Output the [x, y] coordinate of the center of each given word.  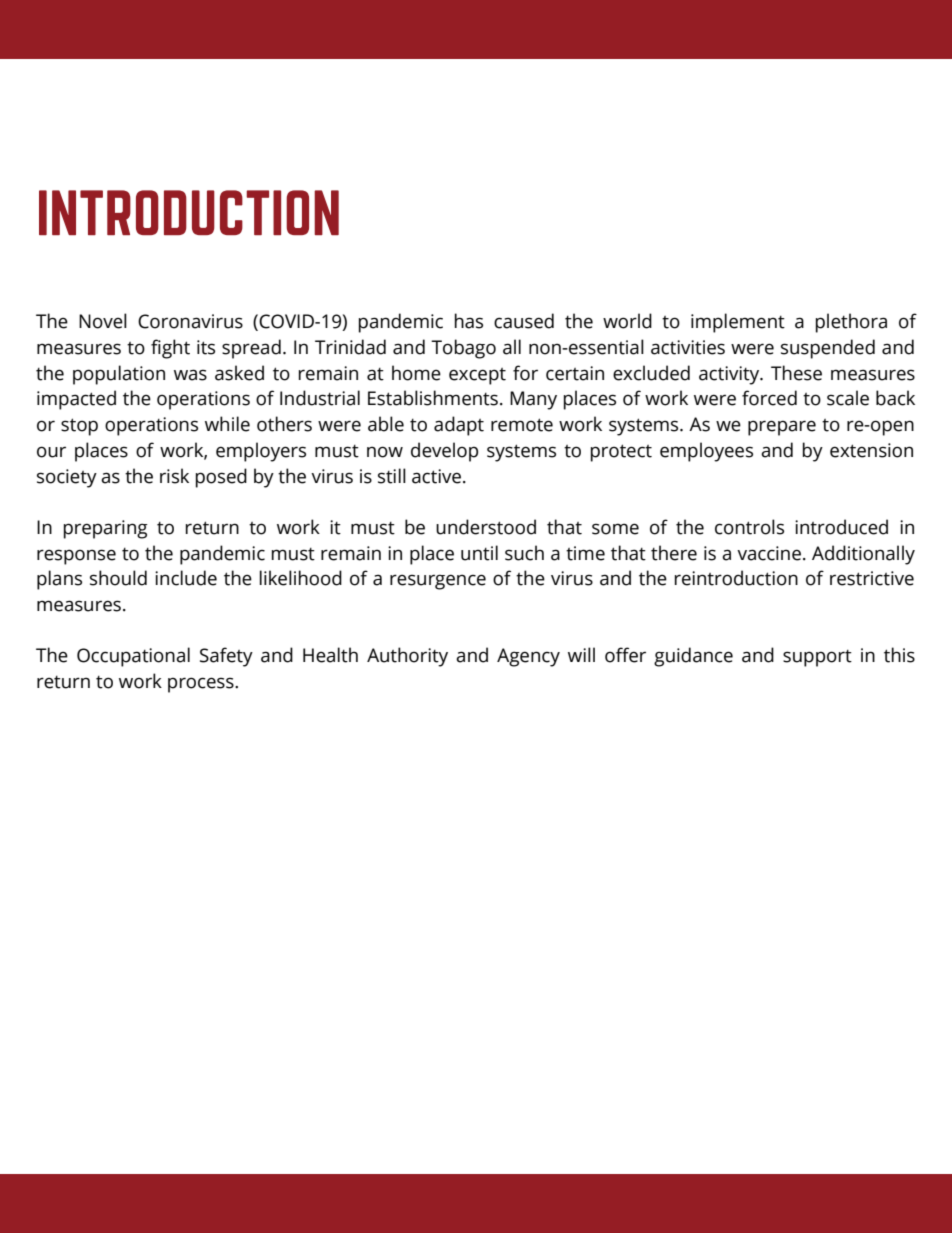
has [469, 321]
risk [174, 476]
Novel [103, 321]
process [202, 685]
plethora [851, 323]
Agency [528, 657]
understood [486, 527]
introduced [841, 527]
